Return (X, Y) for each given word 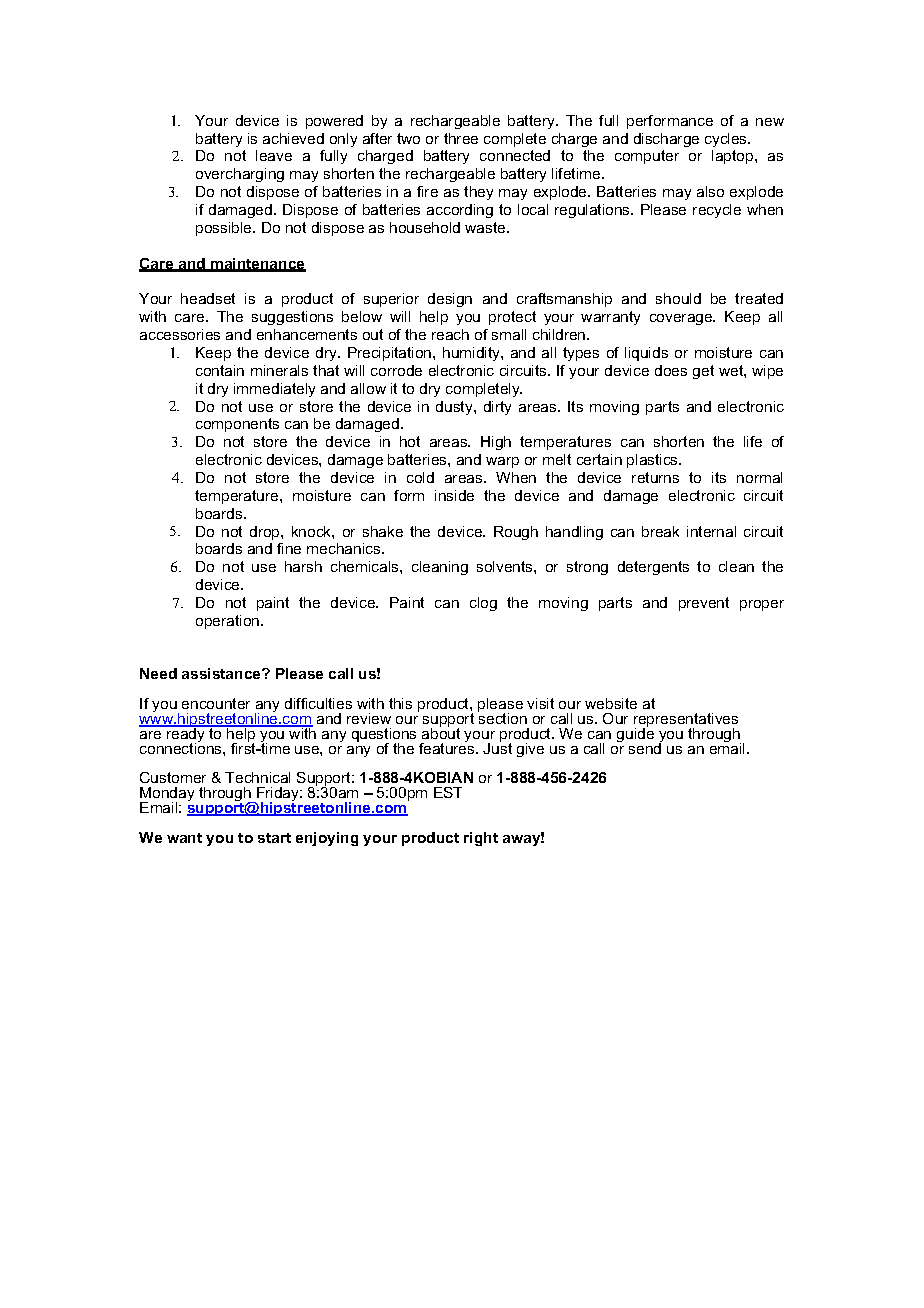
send (646, 747)
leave (274, 155)
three (461, 138)
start (274, 838)
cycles (727, 140)
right (481, 839)
